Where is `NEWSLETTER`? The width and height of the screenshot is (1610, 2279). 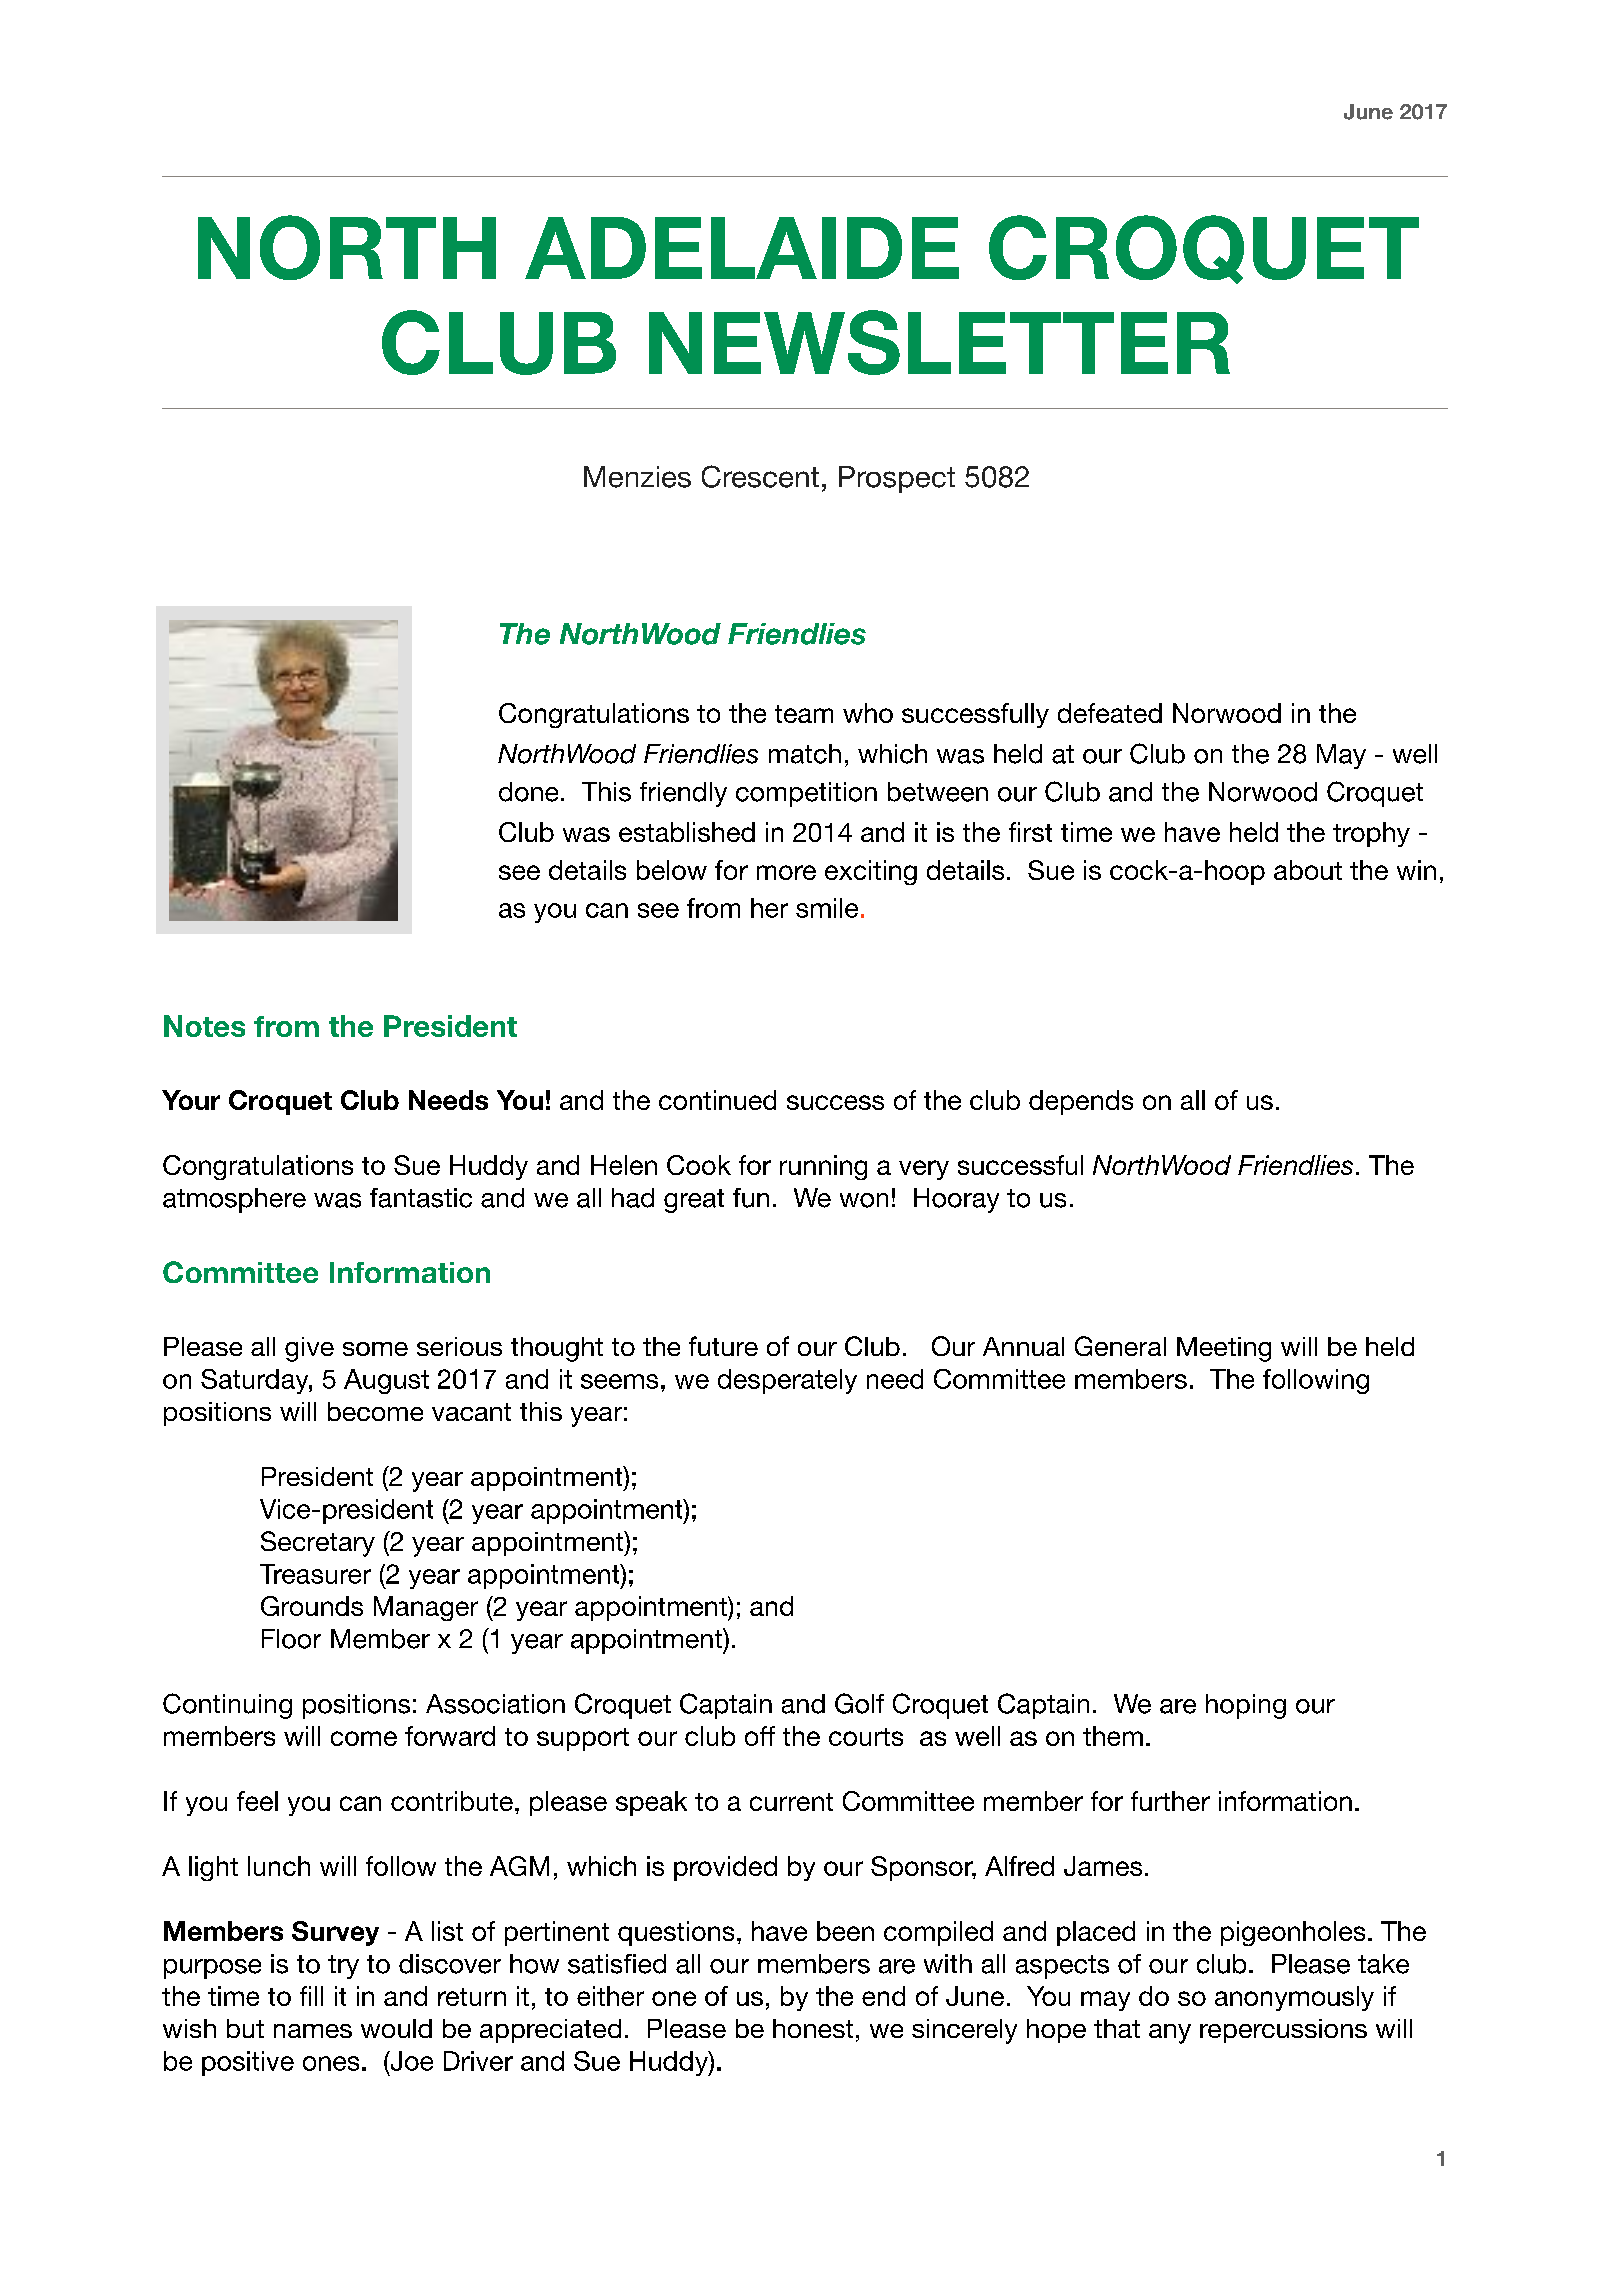
NEWSLETTER is located at coordinates (939, 342).
